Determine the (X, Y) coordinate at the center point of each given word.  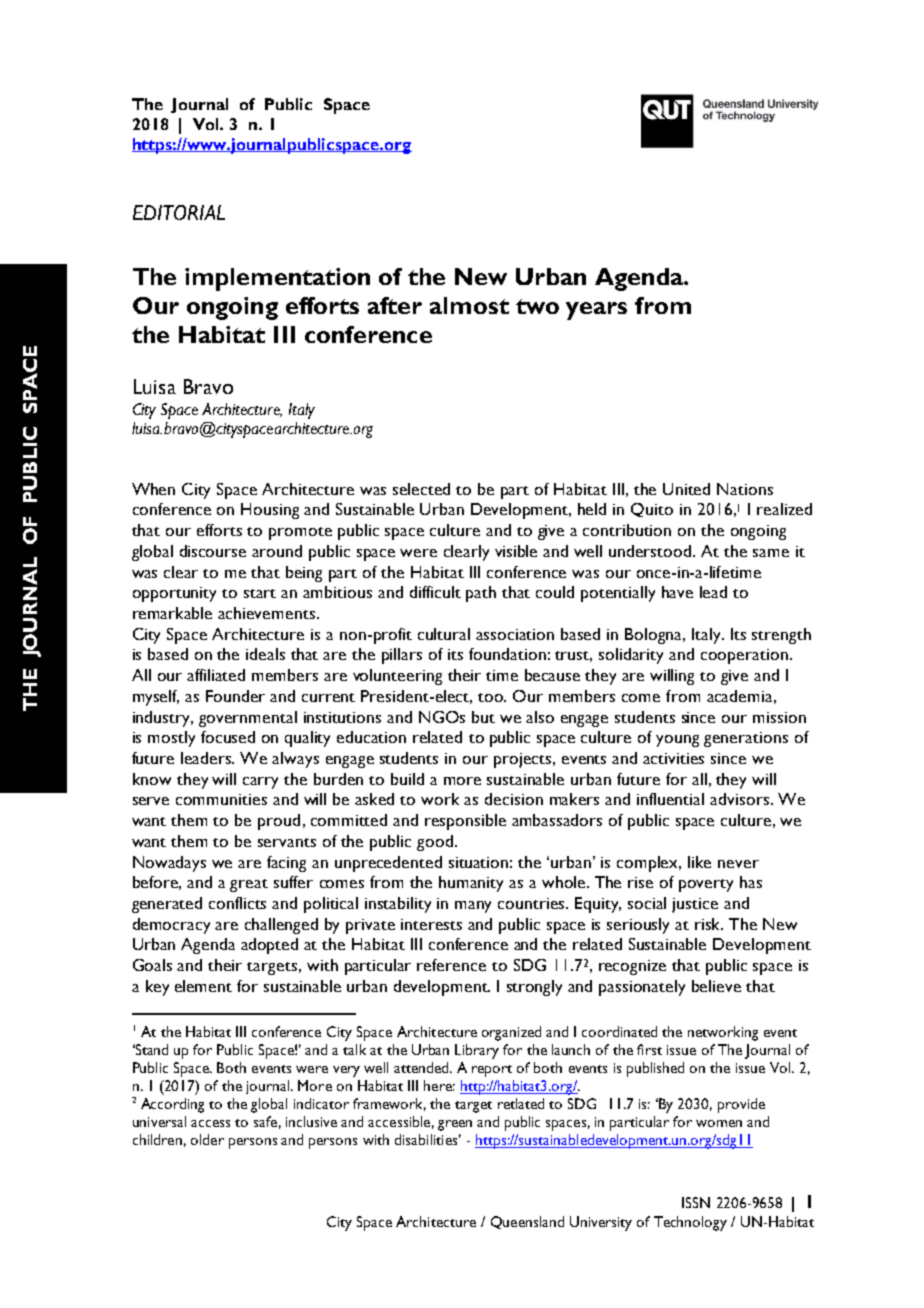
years (596, 311)
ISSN (696, 1202)
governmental (248, 719)
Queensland (527, 1222)
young (677, 741)
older (207, 1139)
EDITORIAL (179, 212)
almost (469, 305)
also (540, 717)
